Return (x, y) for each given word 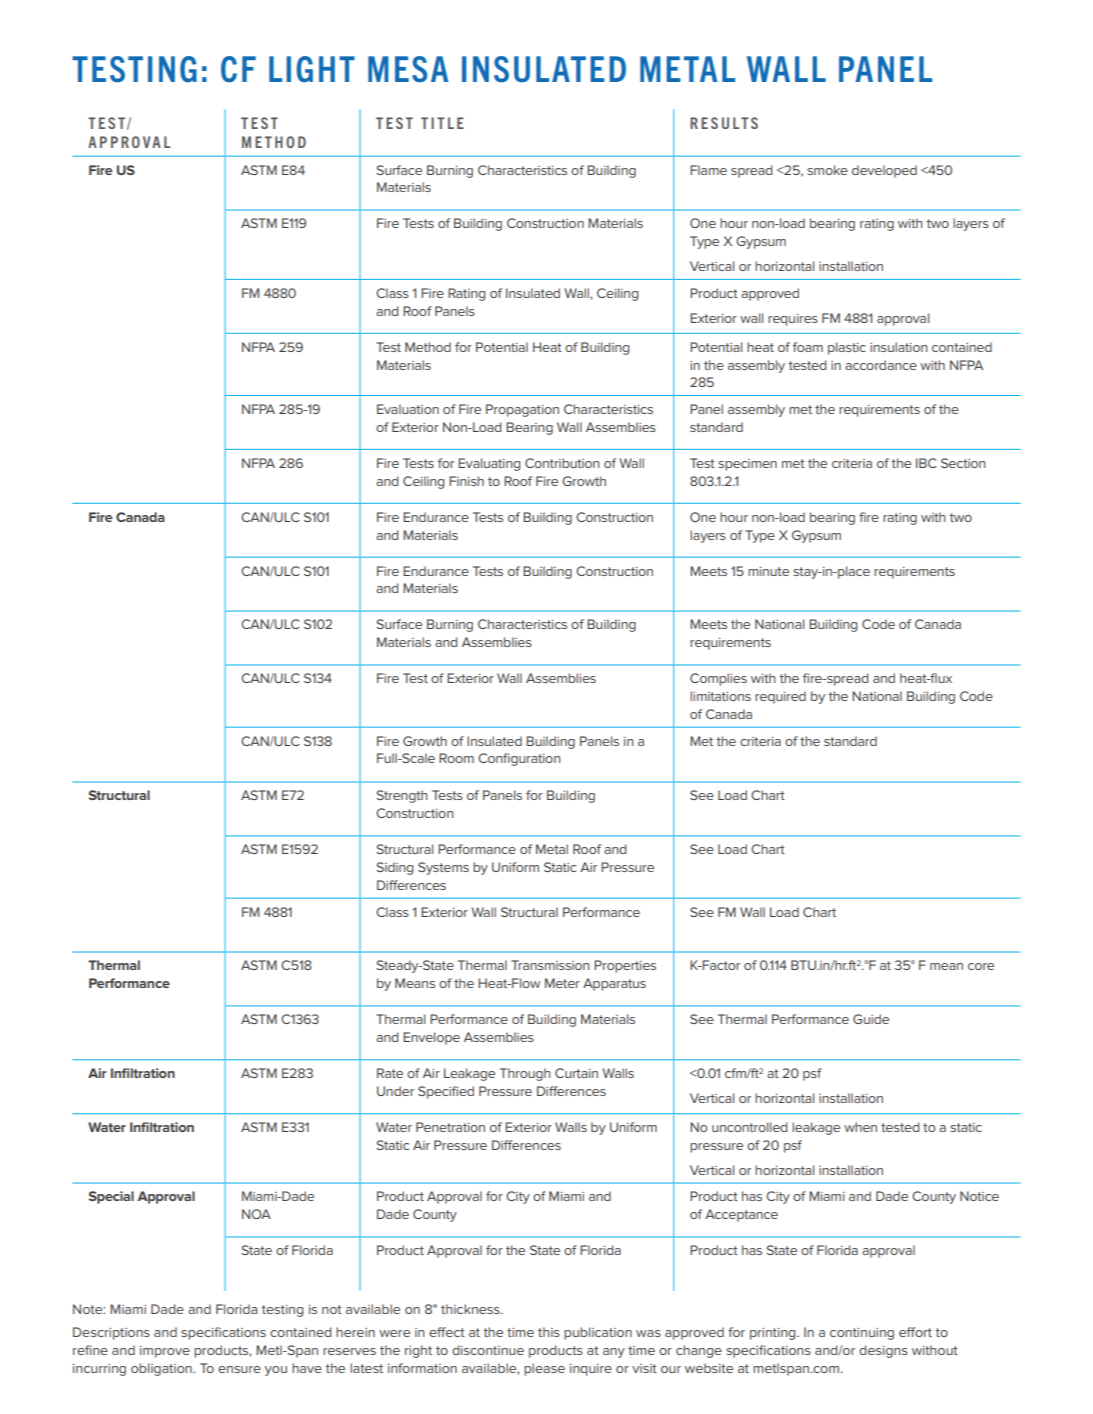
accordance (881, 365)
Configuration (519, 759)
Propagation (522, 410)
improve (165, 1352)
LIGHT (312, 69)
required (780, 697)
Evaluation (408, 409)
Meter (562, 983)
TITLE (442, 123)
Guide (871, 1019)
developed (884, 171)
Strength (401, 796)
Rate (390, 1073)
